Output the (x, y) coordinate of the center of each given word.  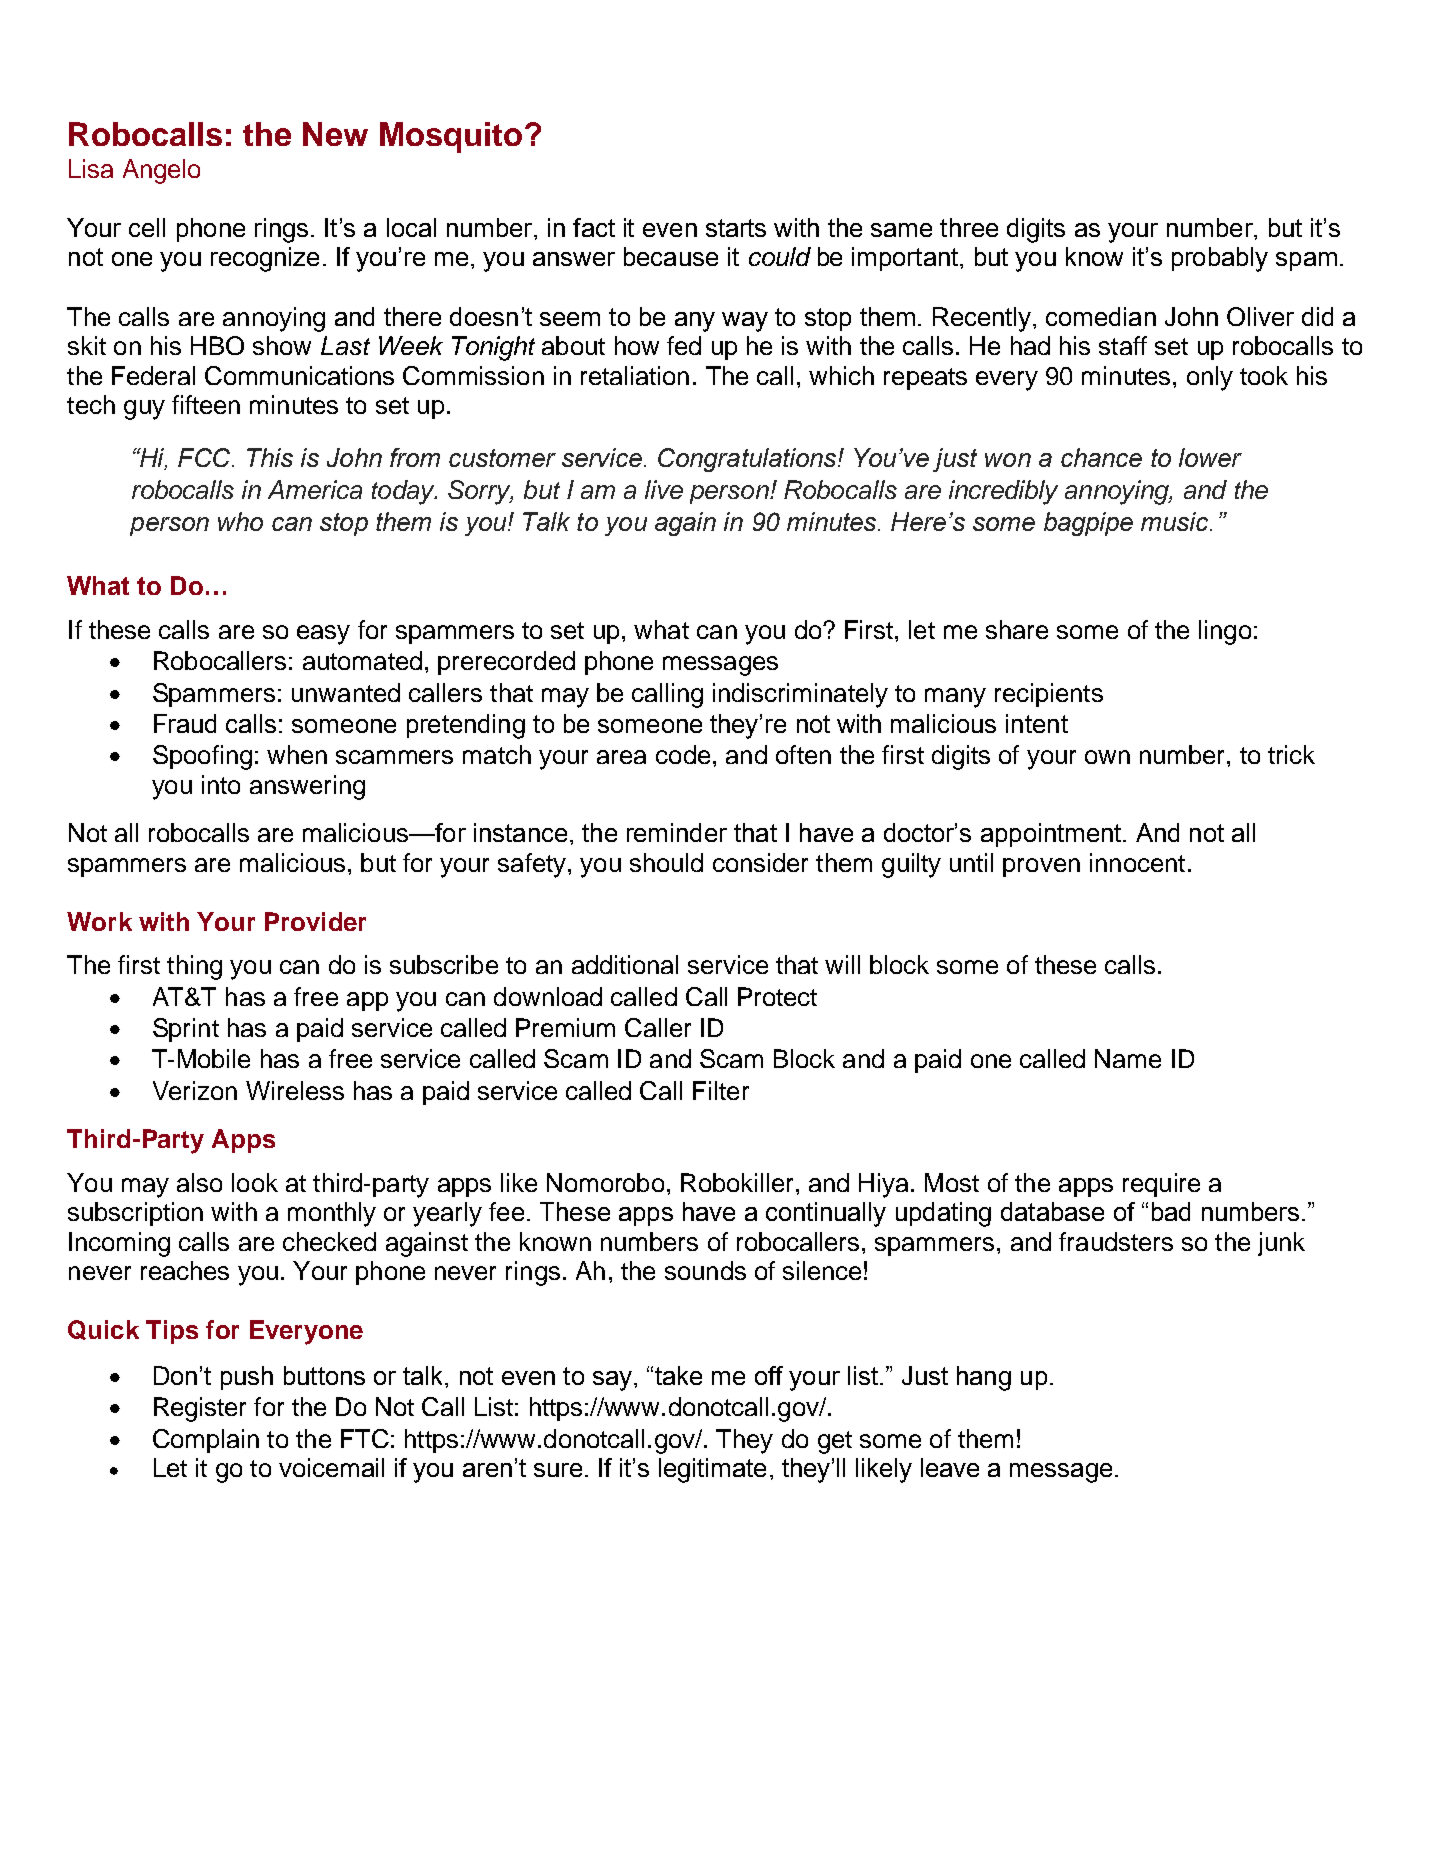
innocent (1137, 862)
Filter (721, 1090)
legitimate (712, 1470)
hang (984, 1378)
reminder (677, 832)
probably (1220, 259)
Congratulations (748, 460)
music (1176, 521)
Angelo (161, 171)
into (221, 784)
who (240, 521)
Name (1128, 1058)
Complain (206, 1441)
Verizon (195, 1090)
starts (736, 228)
